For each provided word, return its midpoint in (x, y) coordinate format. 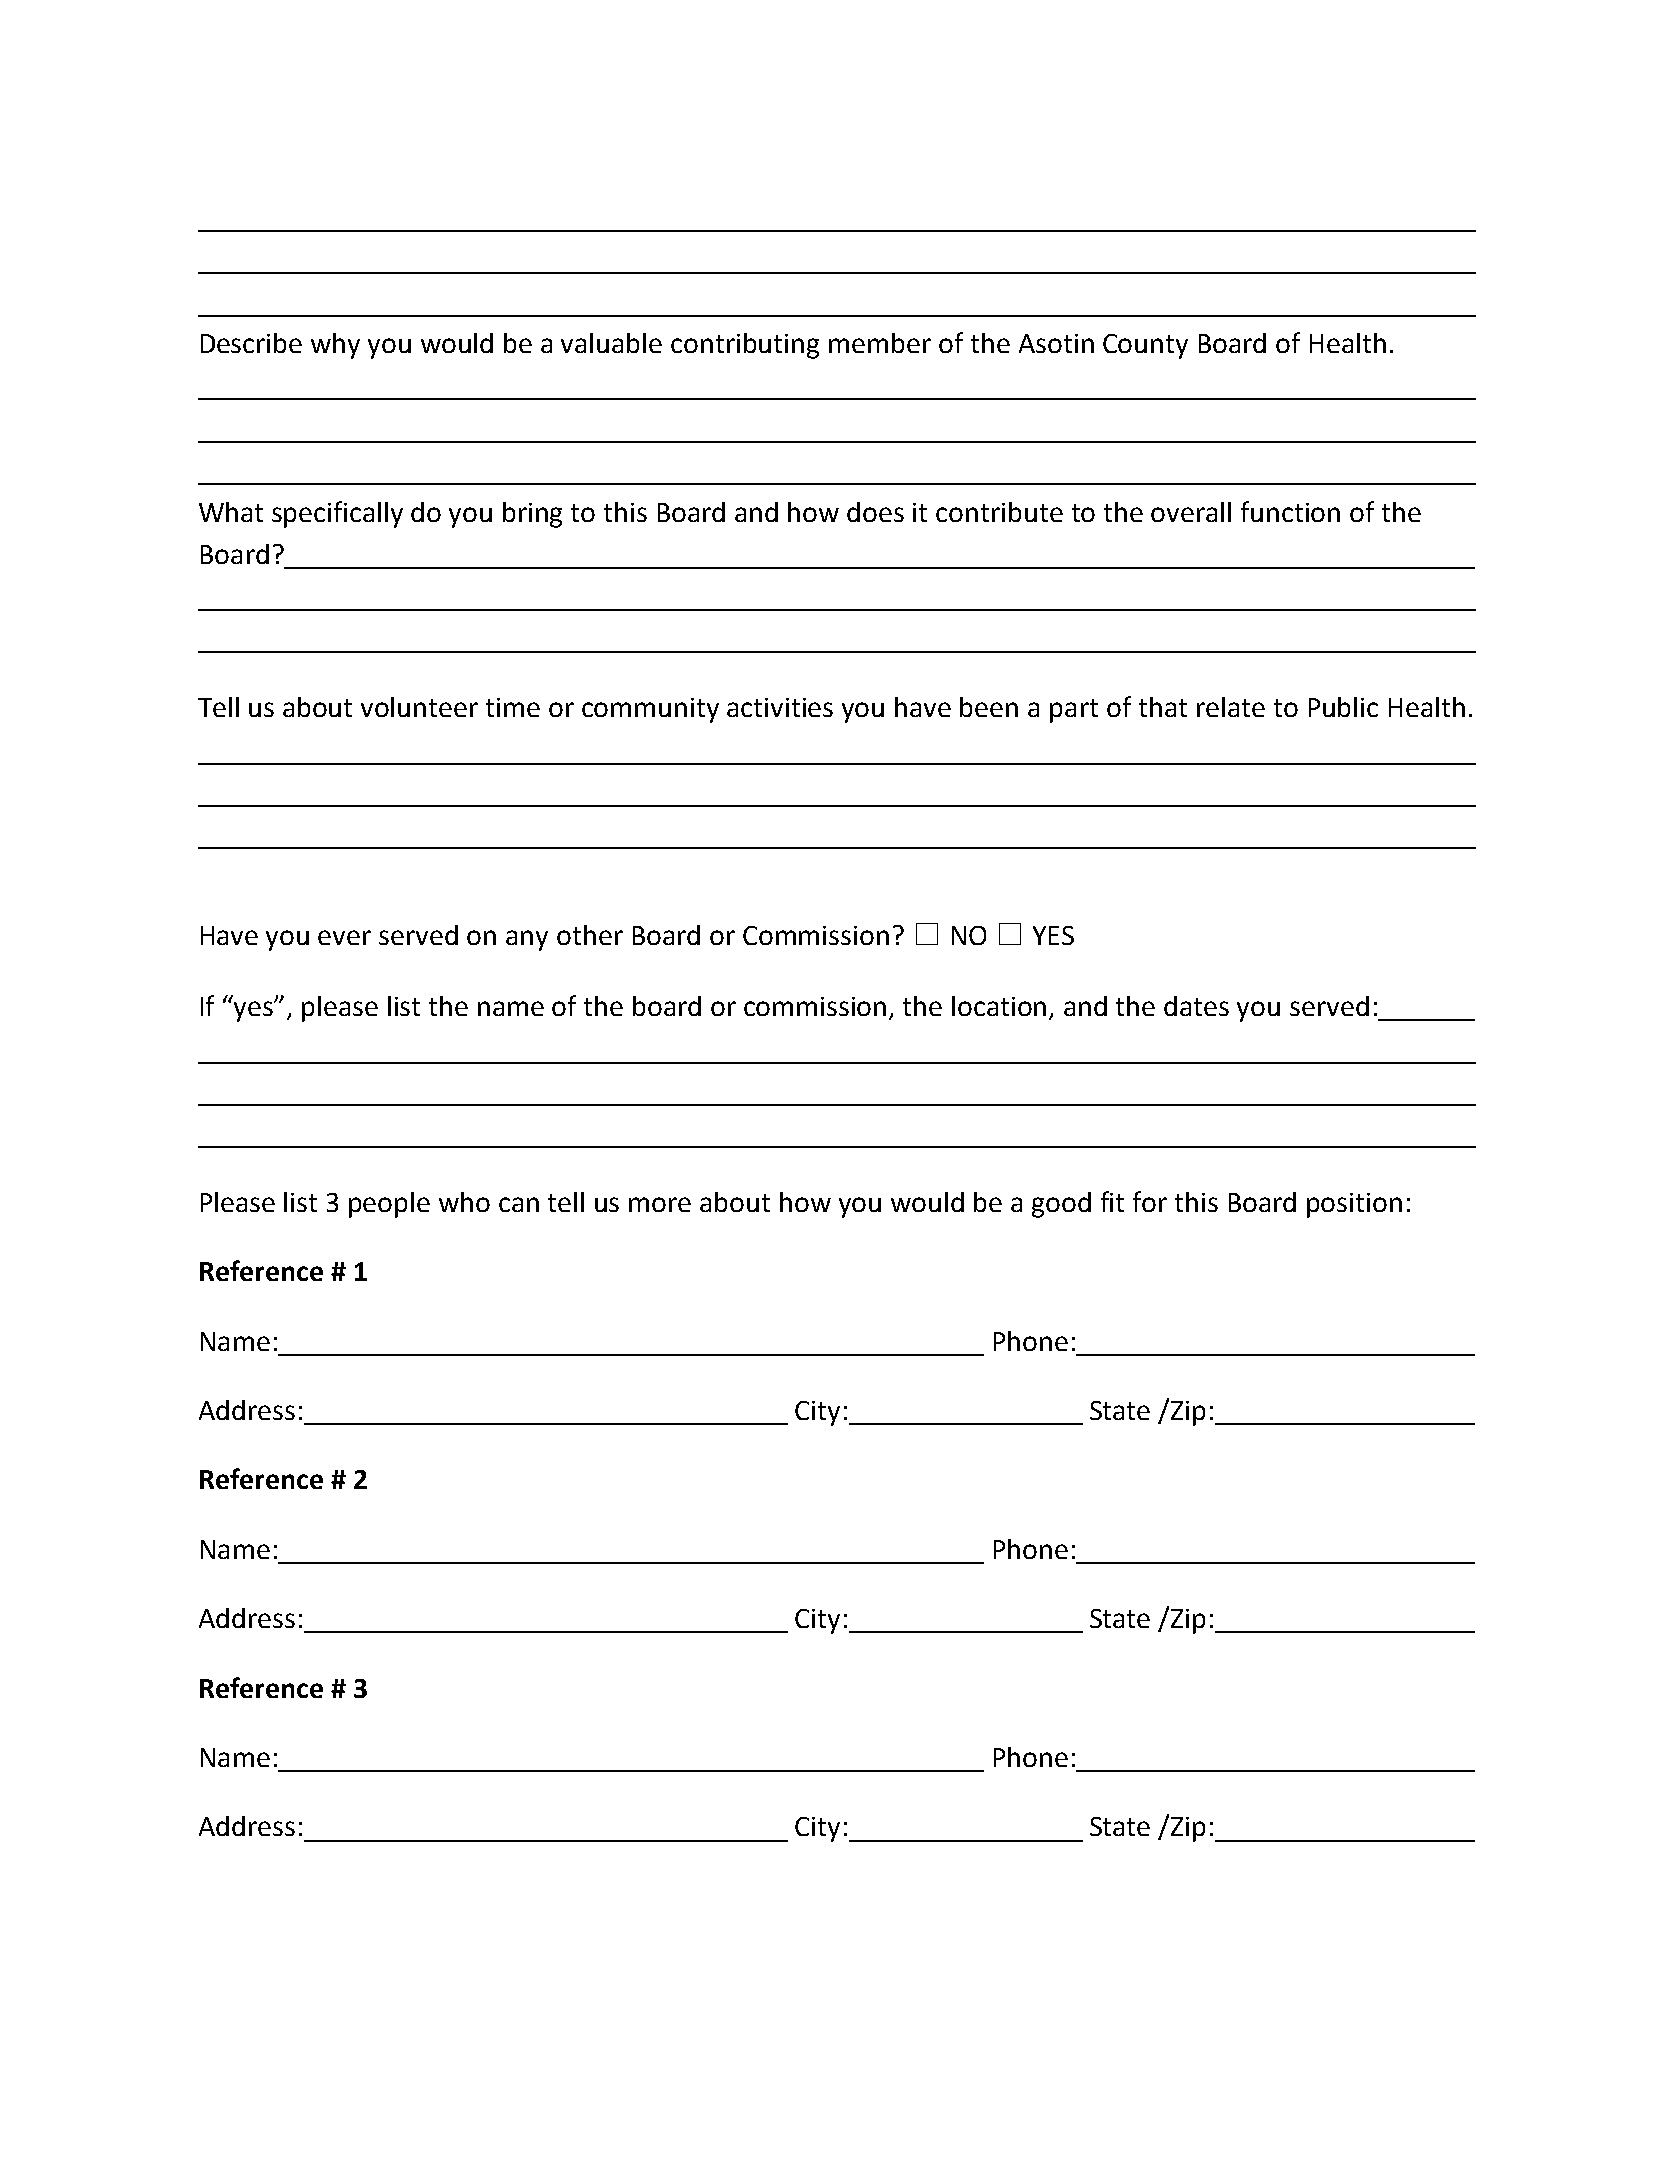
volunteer (419, 707)
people (389, 1205)
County (1145, 346)
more (660, 1204)
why (335, 346)
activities (780, 707)
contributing (745, 346)
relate (1231, 707)
